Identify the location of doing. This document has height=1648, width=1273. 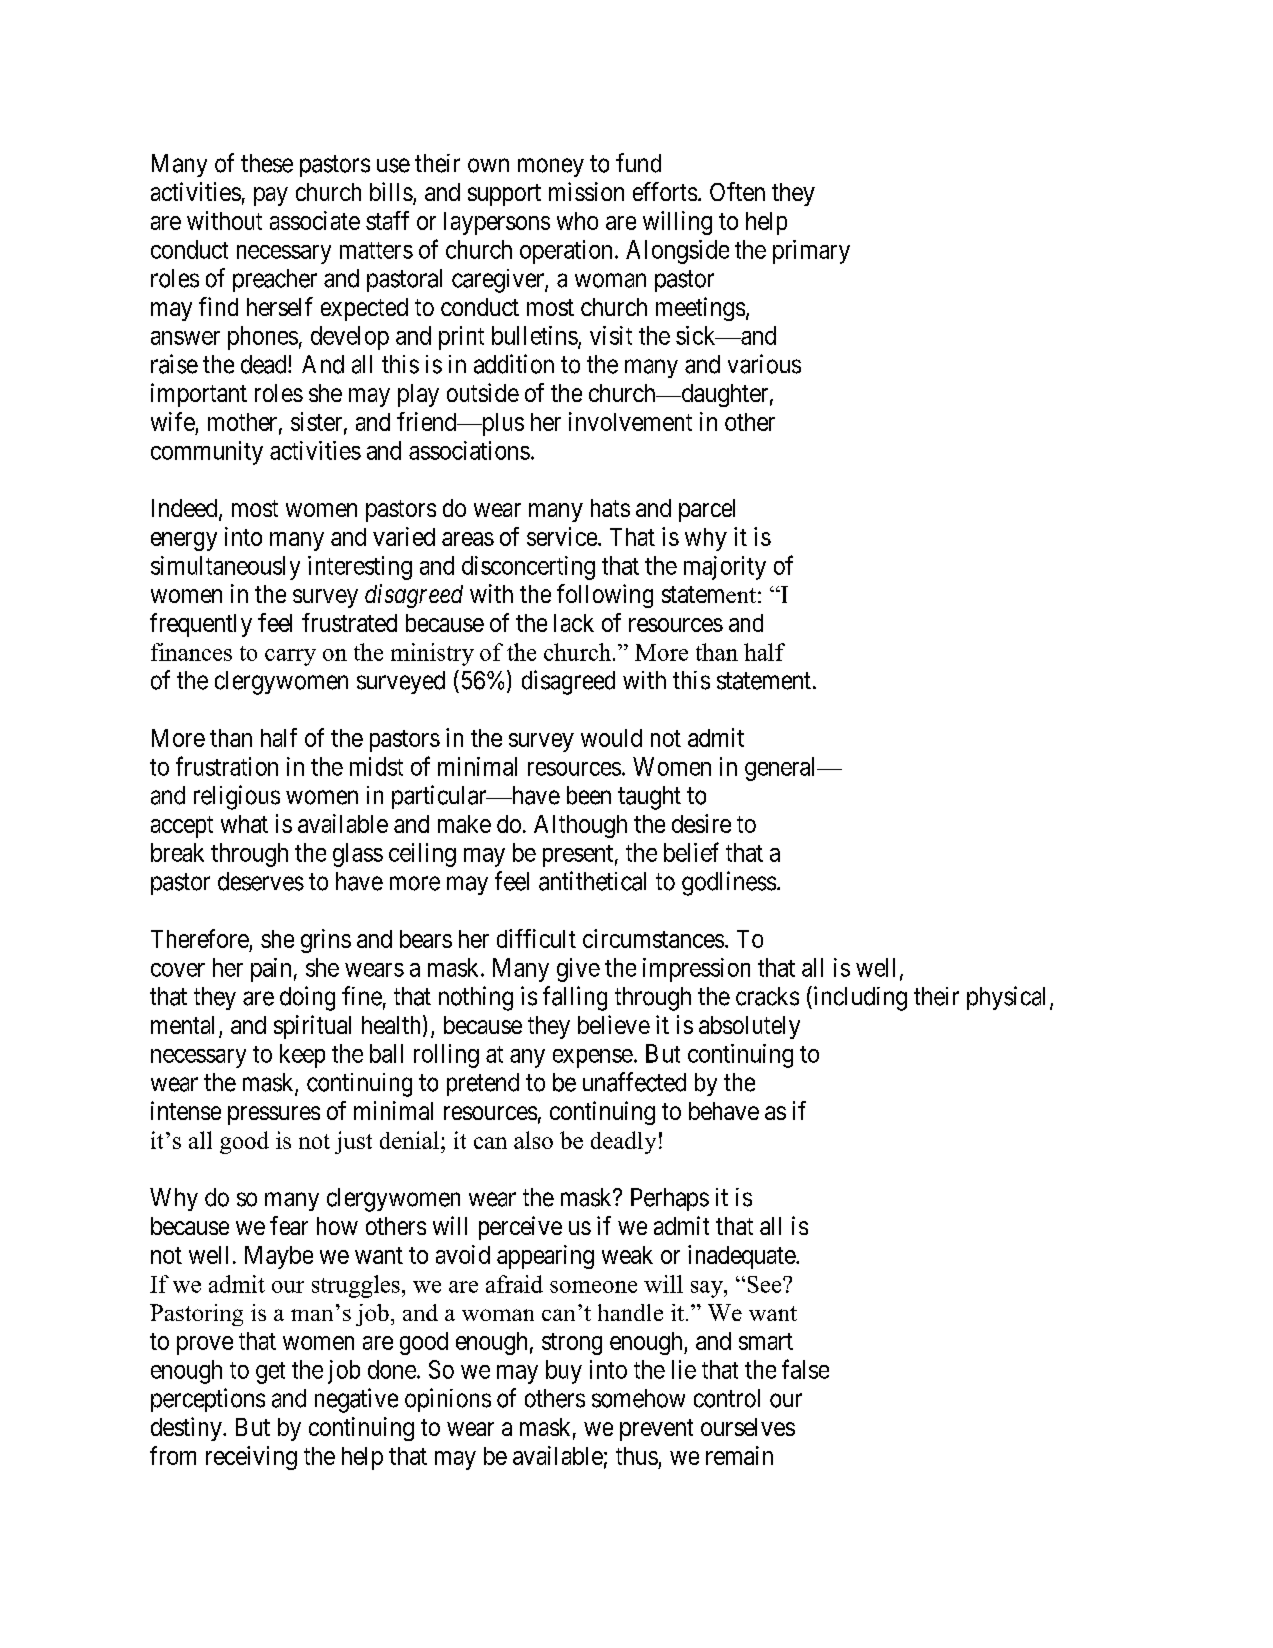
(307, 998).
